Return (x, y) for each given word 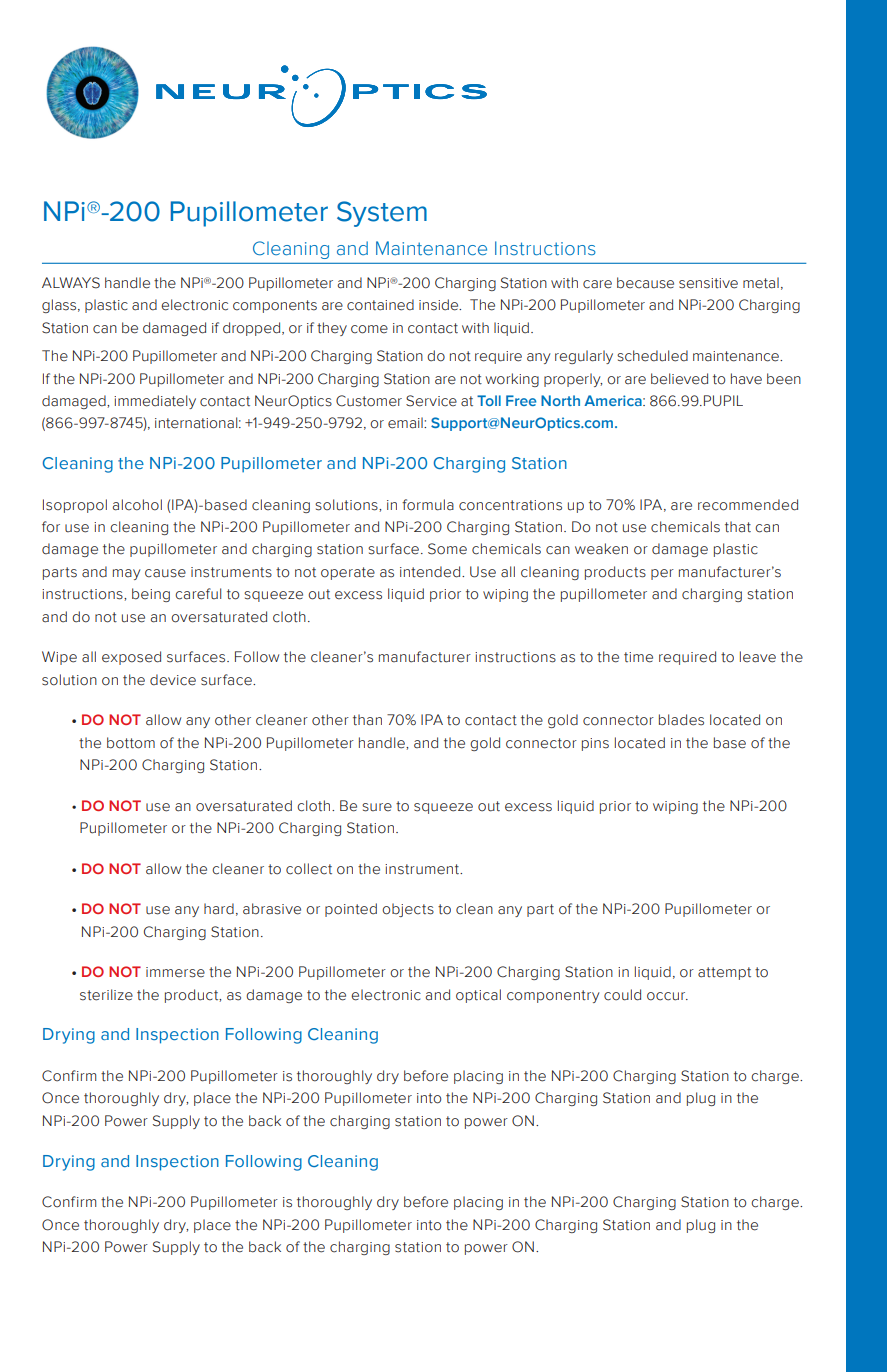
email (406, 423)
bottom (131, 743)
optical (478, 996)
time (638, 657)
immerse (175, 972)
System (382, 214)
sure (377, 807)
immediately (155, 402)
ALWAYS (71, 283)
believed (679, 379)
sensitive (708, 283)
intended (431, 572)
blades (681, 720)
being (151, 595)
